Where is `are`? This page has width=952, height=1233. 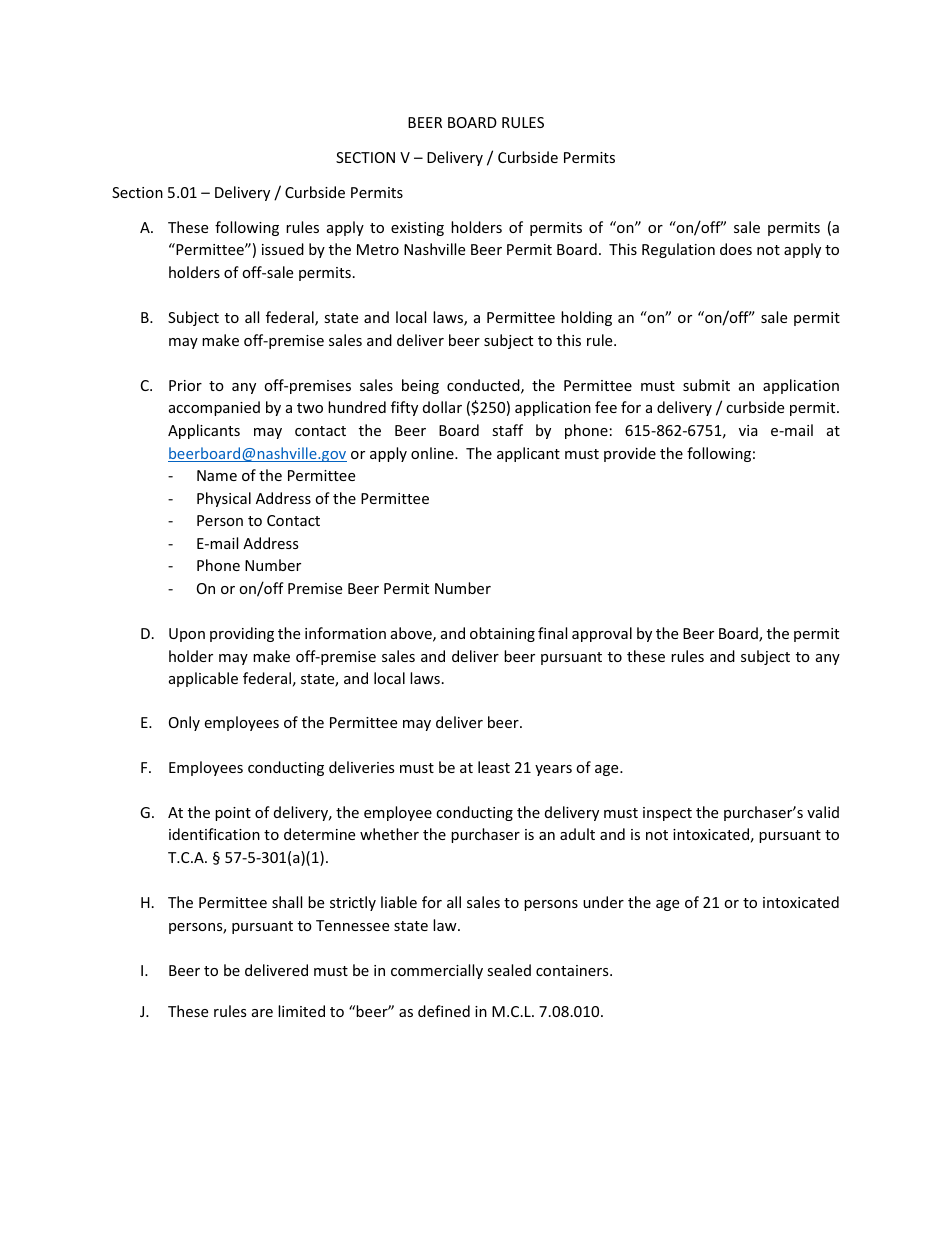 are is located at coordinates (262, 1013).
